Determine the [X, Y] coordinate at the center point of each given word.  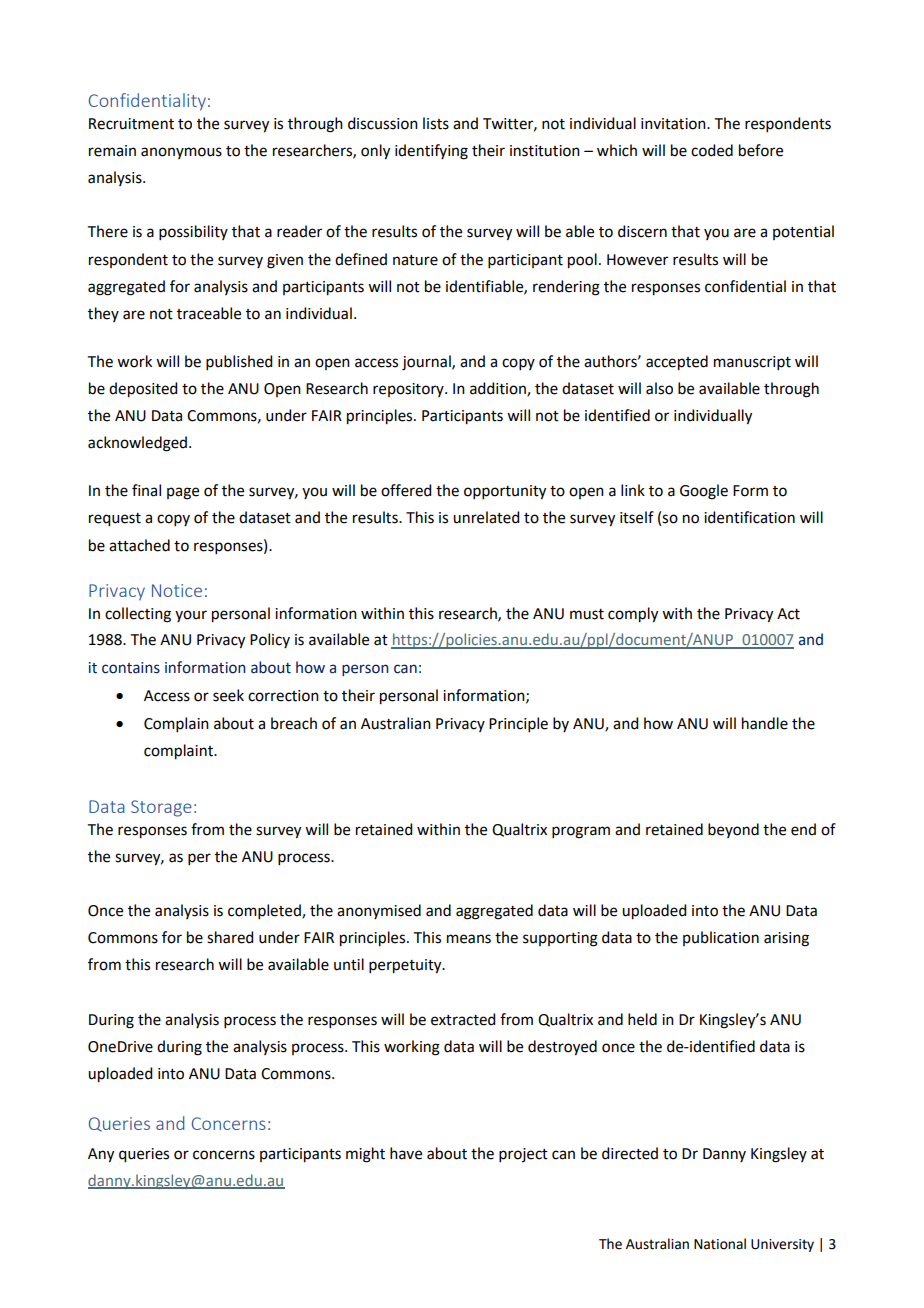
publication [721, 938]
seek [228, 695]
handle [765, 723]
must [587, 614]
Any [101, 1155]
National [720, 1244]
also [659, 388]
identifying [431, 152]
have [406, 1153]
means [469, 939]
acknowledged [137, 444]
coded [712, 150]
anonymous [181, 153]
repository [409, 390]
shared [230, 937]
